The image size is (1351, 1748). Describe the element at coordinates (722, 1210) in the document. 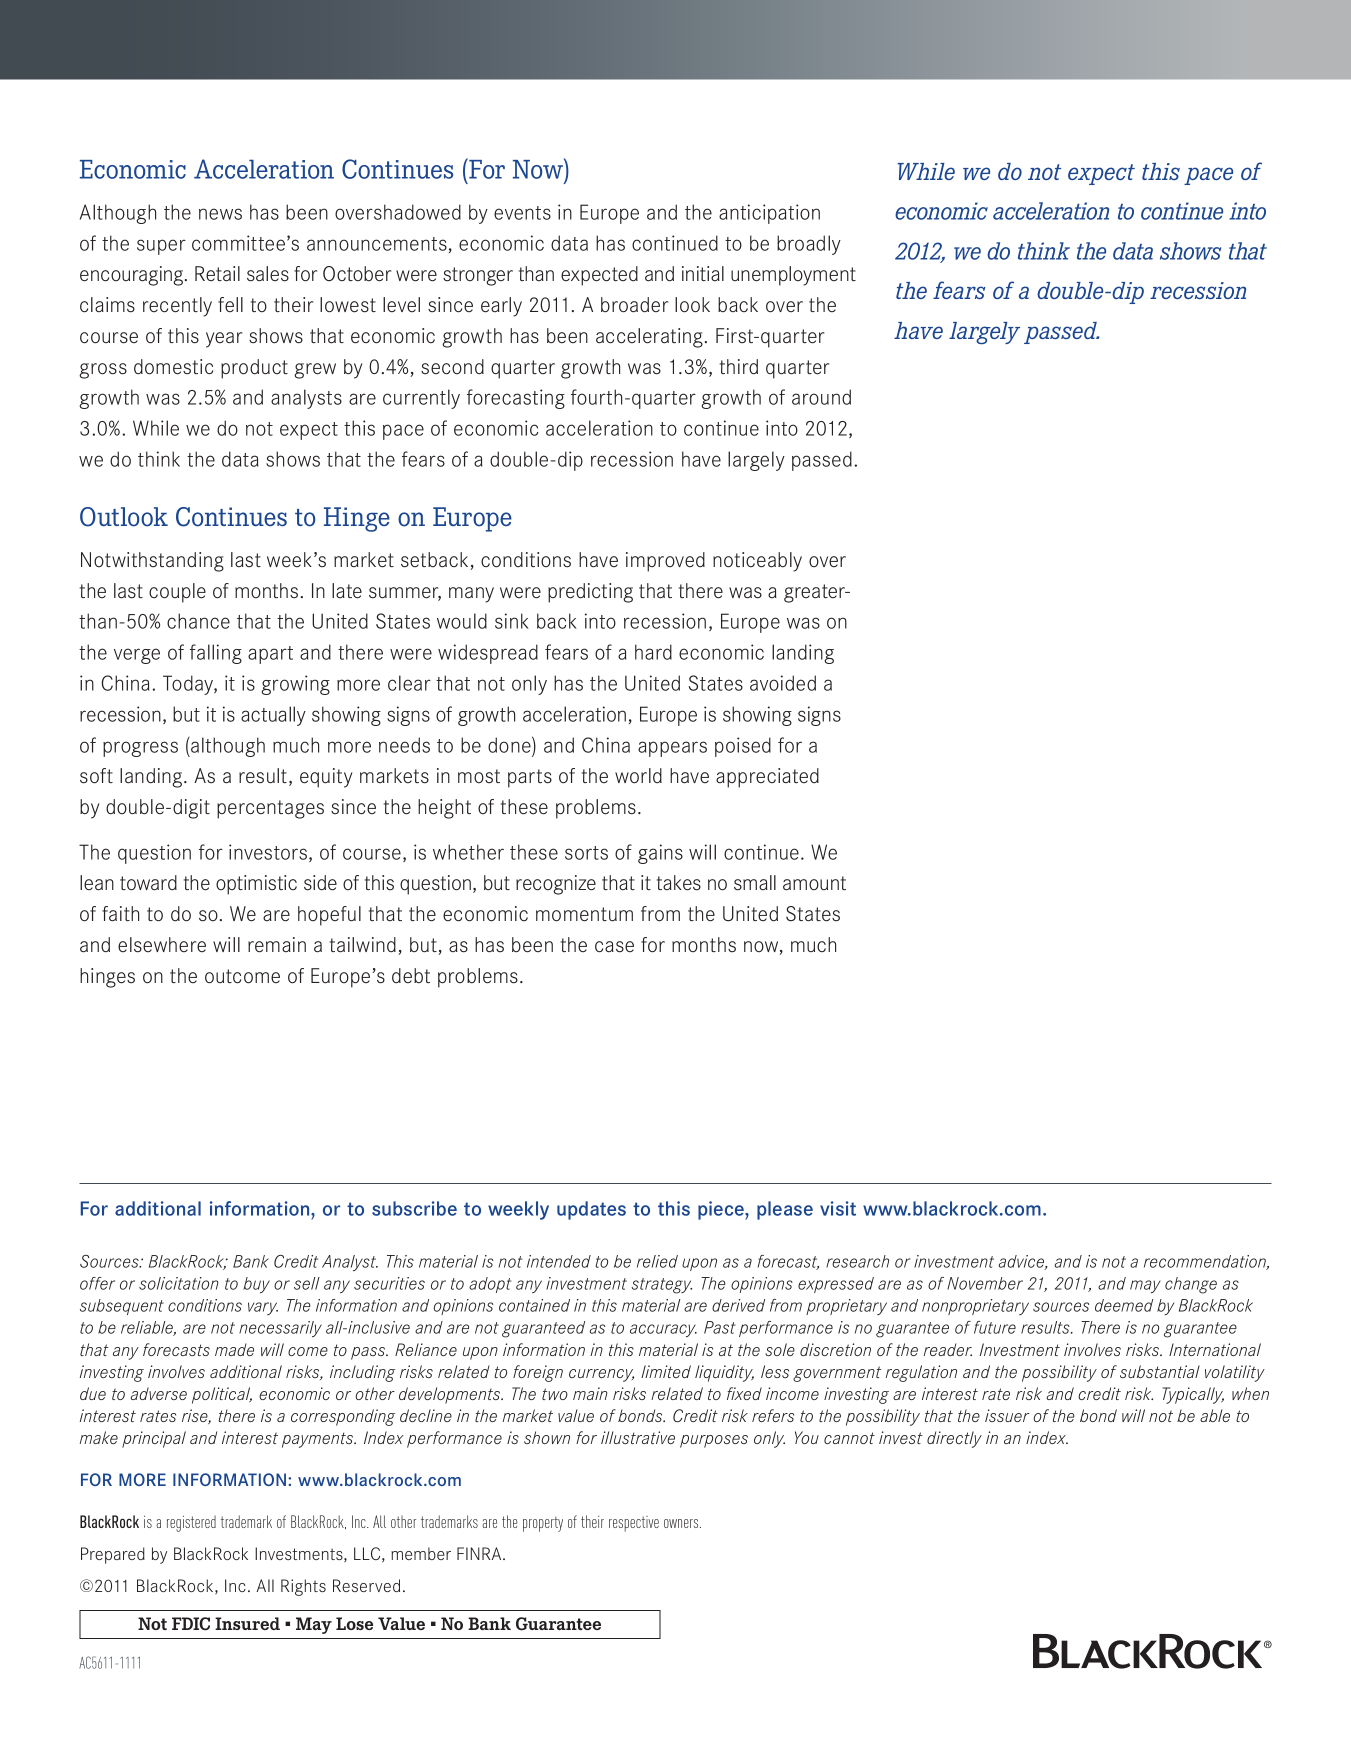

I see `piece` at that location.
